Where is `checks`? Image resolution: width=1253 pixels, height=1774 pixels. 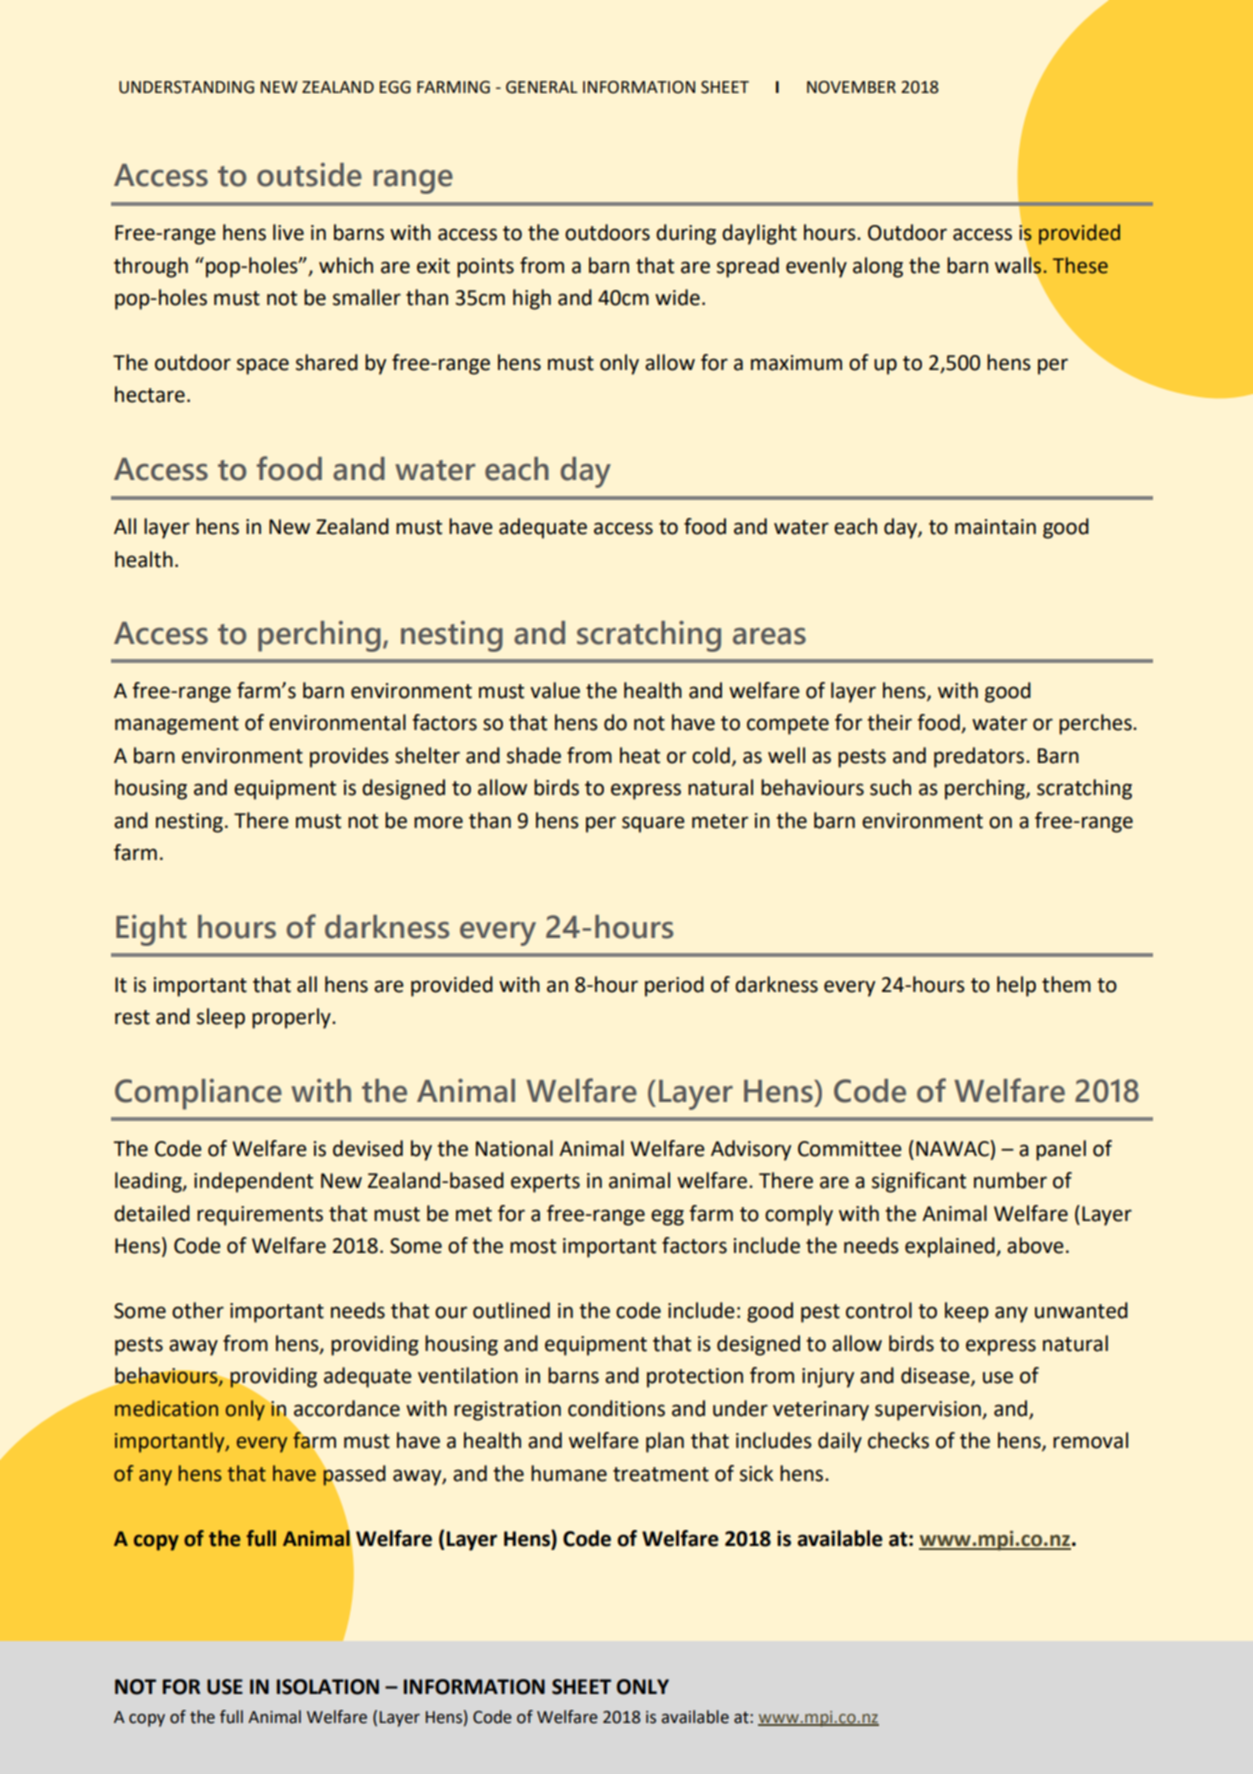 checks is located at coordinates (898, 1440).
